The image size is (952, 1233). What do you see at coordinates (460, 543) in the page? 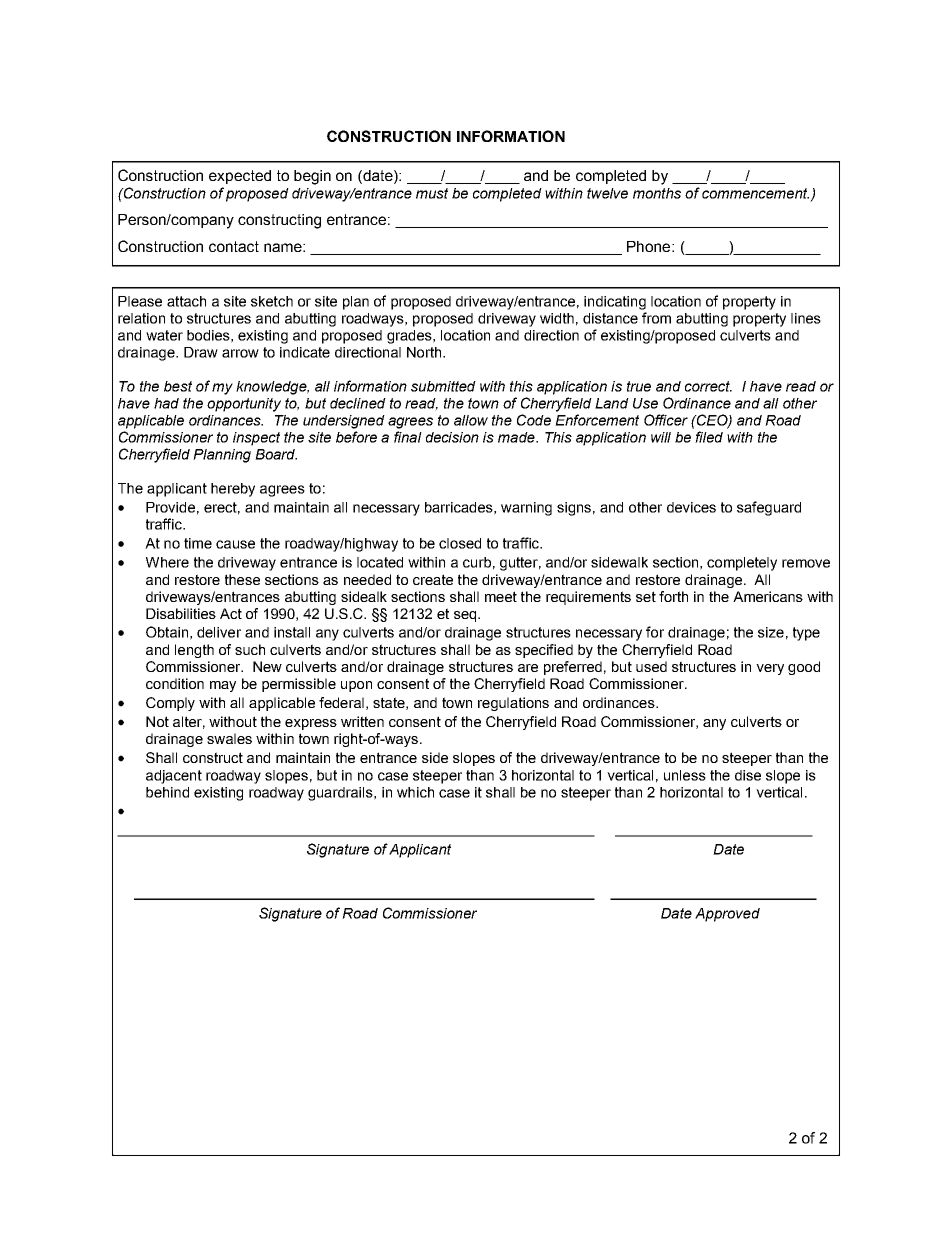
I see `closed` at bounding box center [460, 543].
